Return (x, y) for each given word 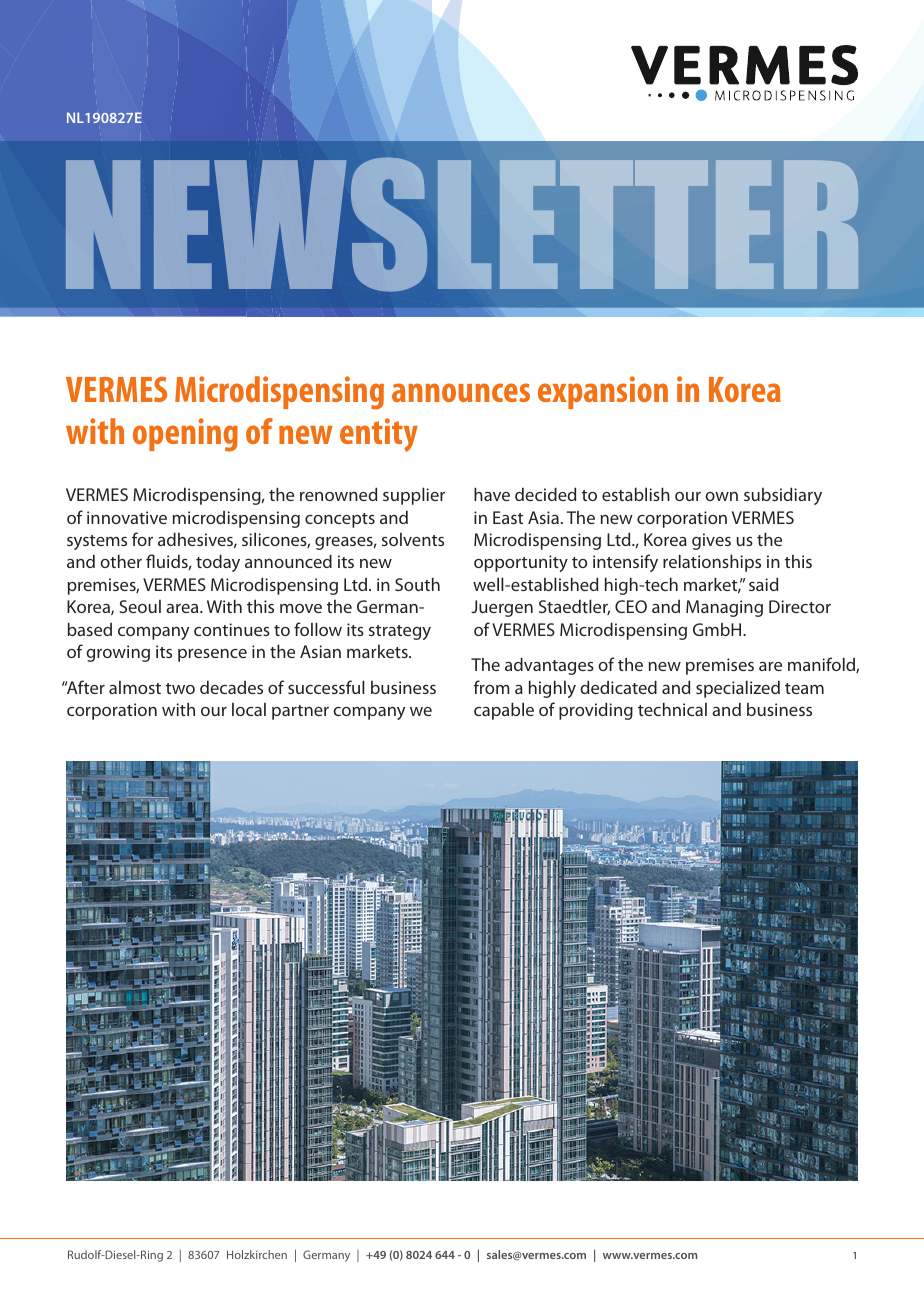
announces (461, 392)
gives (711, 541)
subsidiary (783, 496)
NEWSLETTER (462, 224)
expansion (603, 392)
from (491, 687)
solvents (413, 539)
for (142, 539)
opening (185, 435)
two (180, 688)
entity (379, 435)
